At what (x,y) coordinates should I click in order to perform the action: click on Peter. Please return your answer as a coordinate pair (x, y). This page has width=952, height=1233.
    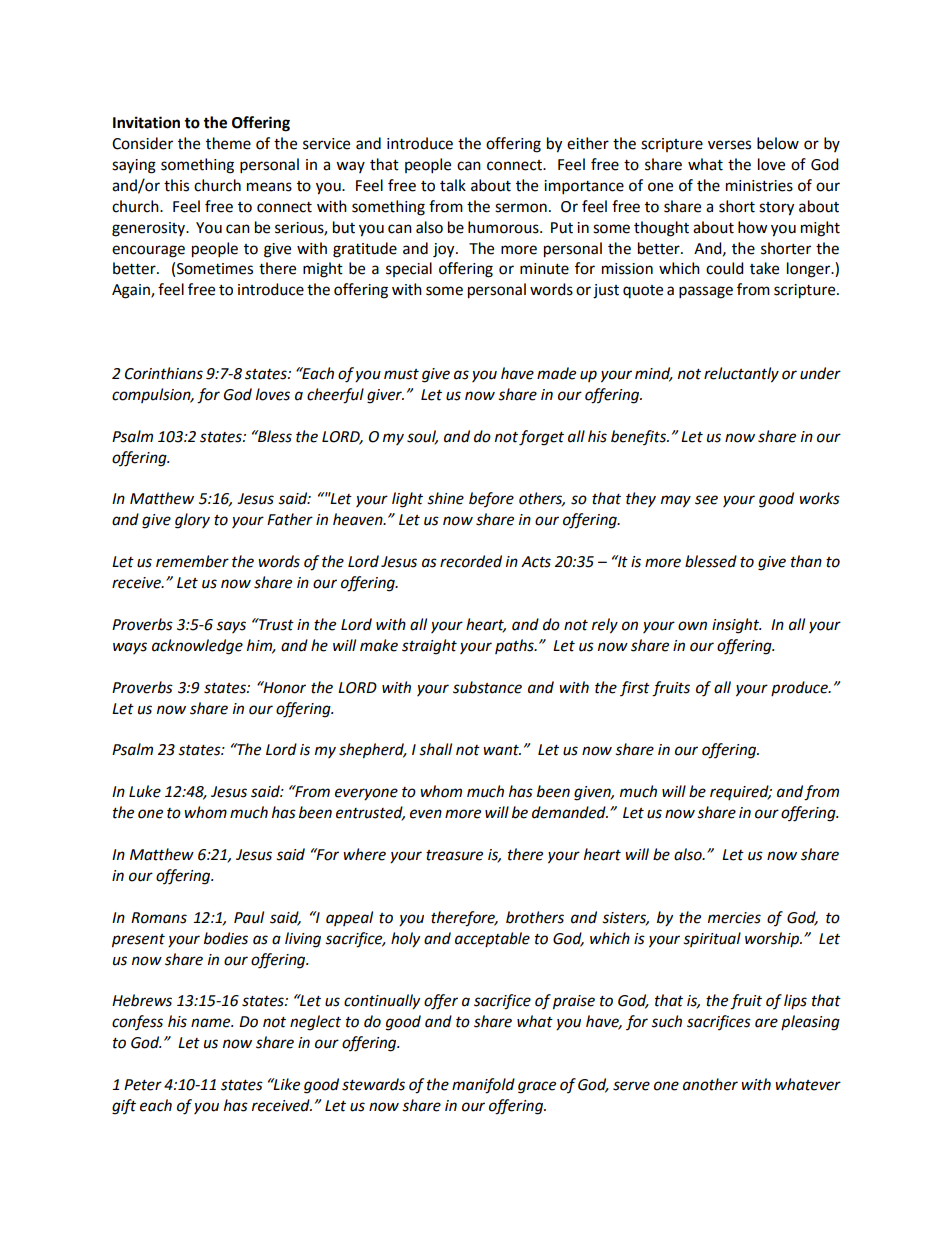
    Looking at the image, I should click on (143, 1085).
